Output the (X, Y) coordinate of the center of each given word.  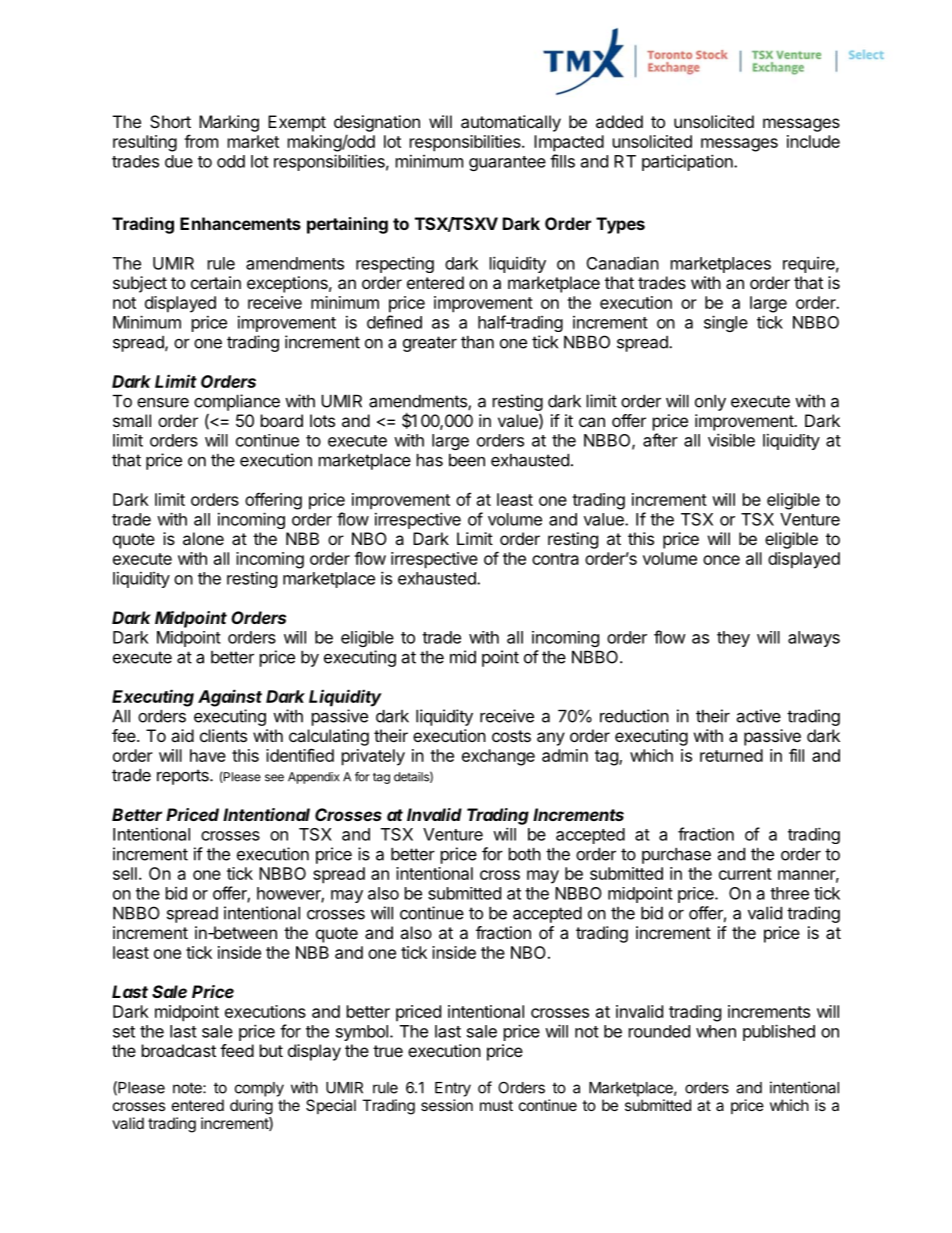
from (201, 141)
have (208, 755)
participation (688, 162)
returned (731, 755)
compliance (237, 402)
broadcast (179, 1050)
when (716, 1031)
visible (731, 440)
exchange (498, 757)
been (467, 460)
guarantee (507, 163)
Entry (453, 1089)
